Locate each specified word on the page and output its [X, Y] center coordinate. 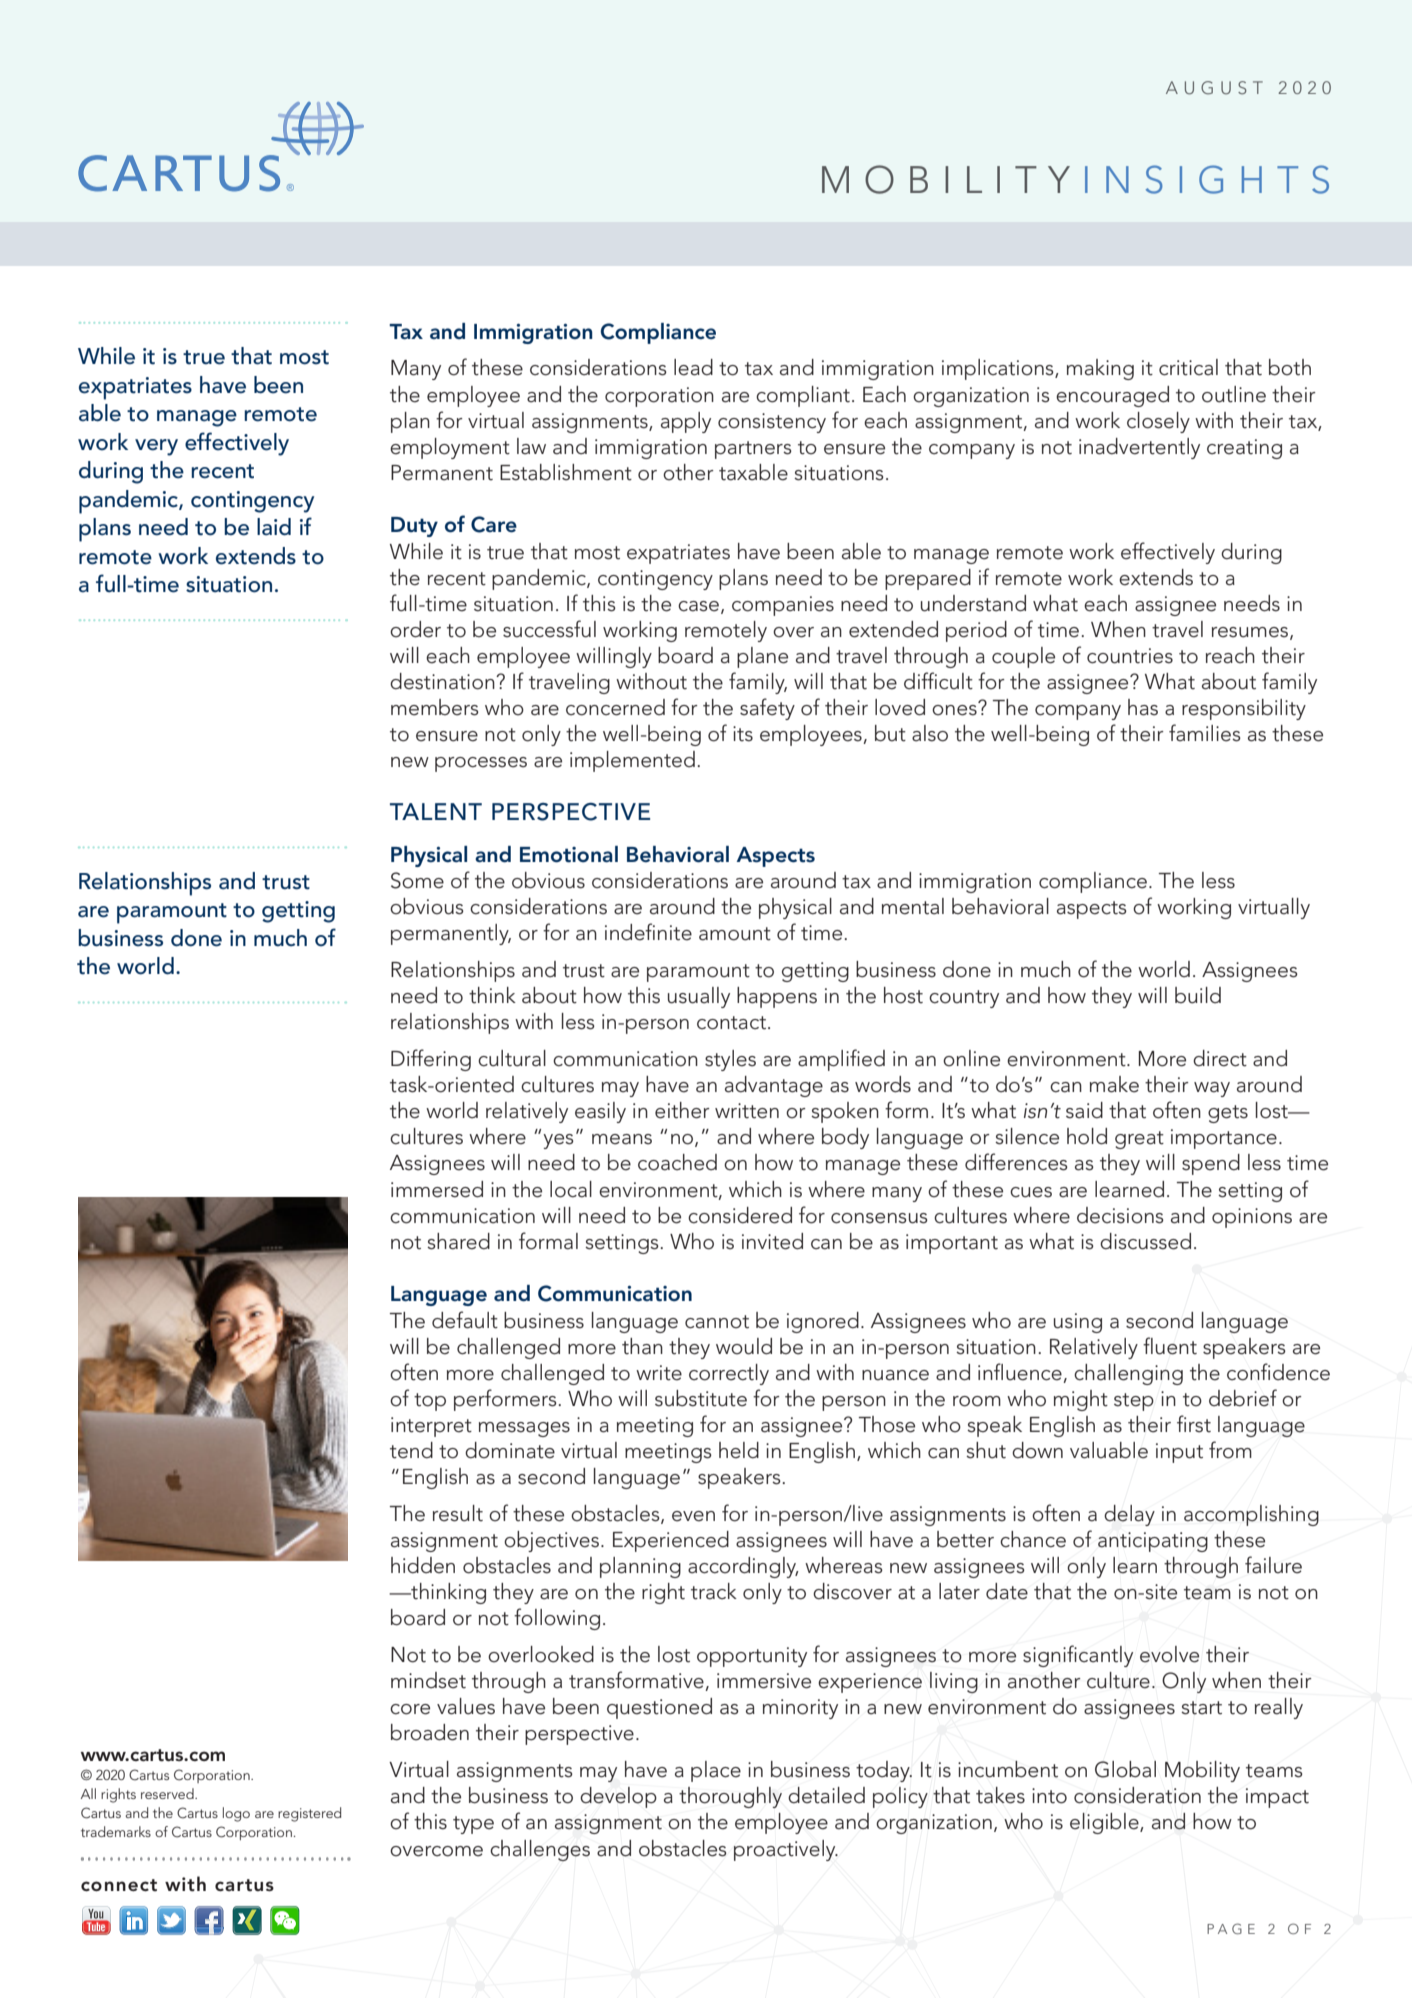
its [743, 734]
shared [458, 1241]
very [156, 447]
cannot [717, 1322]
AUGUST [1214, 88]
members [435, 707]
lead [693, 367]
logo [236, 1814]
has [1143, 707]
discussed [1145, 1241]
